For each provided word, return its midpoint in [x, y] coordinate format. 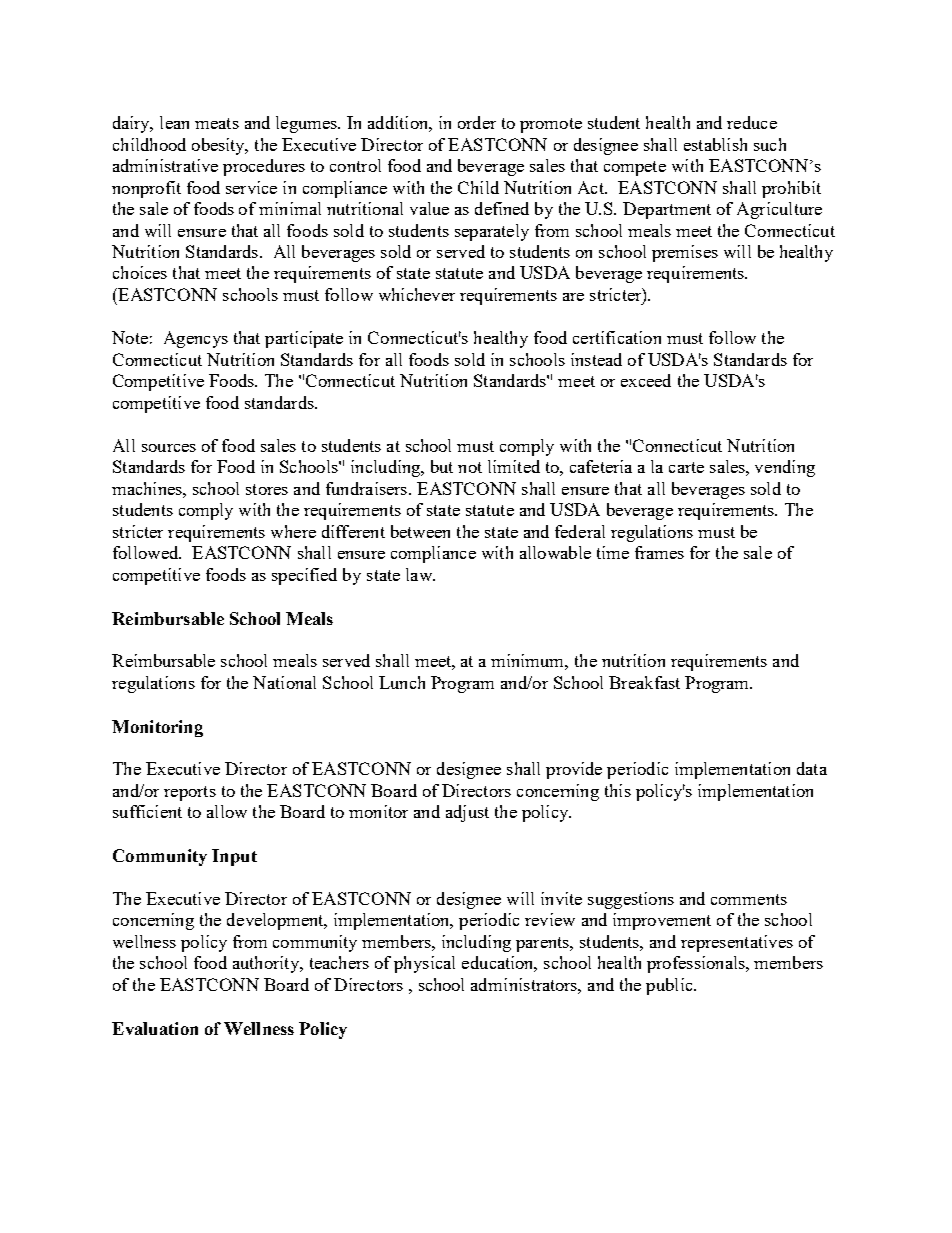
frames [659, 552]
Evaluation [155, 1028]
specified [304, 576]
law [420, 574]
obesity [220, 146]
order [477, 122]
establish [715, 144]
